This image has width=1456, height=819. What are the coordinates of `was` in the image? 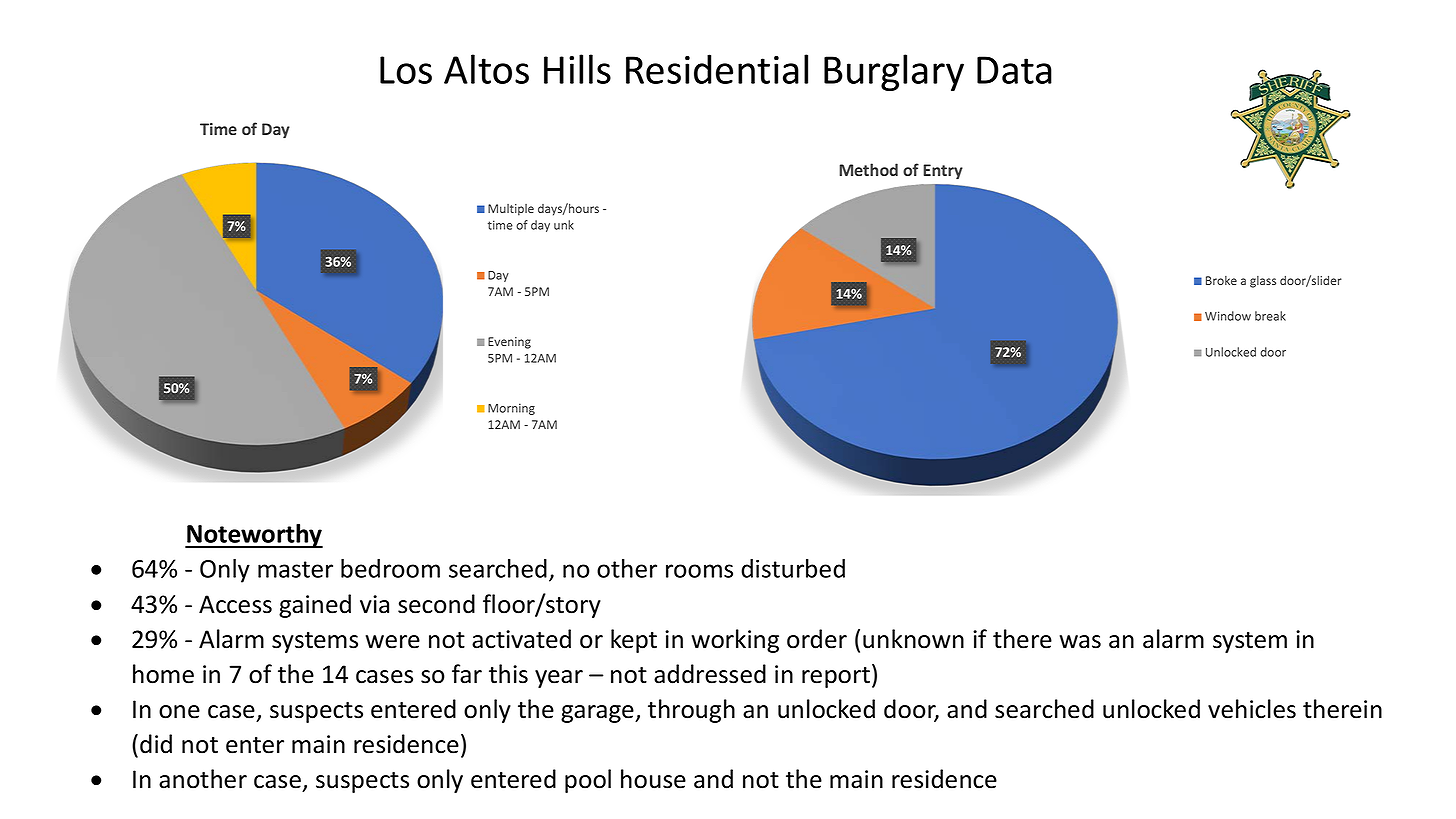 It's located at (1080, 642).
